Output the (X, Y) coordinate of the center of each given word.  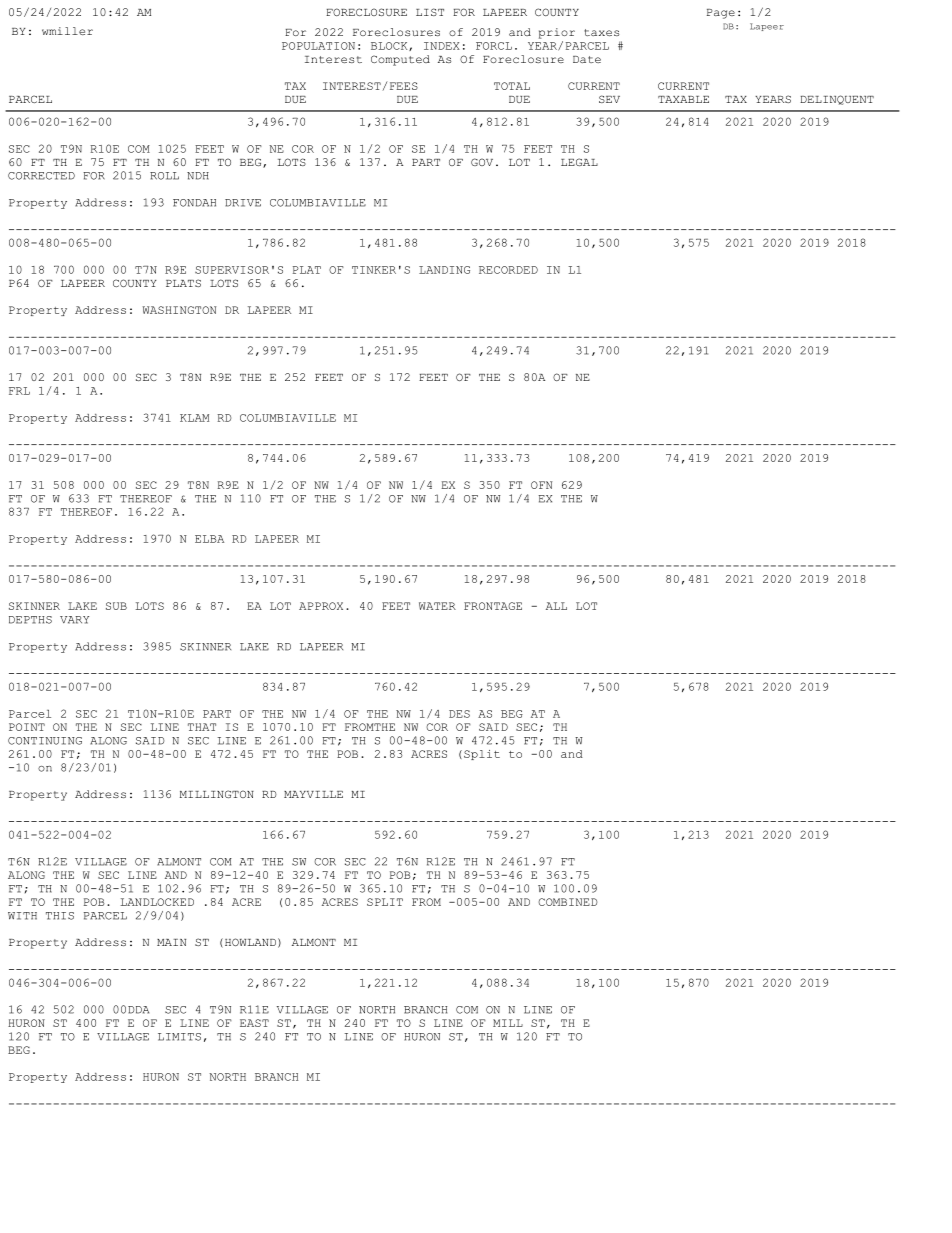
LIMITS (179, 1037)
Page (721, 14)
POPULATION (318, 46)
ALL (556, 606)
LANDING (444, 270)
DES (459, 714)
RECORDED (508, 270)
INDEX (442, 46)
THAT (202, 727)
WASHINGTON (179, 310)
